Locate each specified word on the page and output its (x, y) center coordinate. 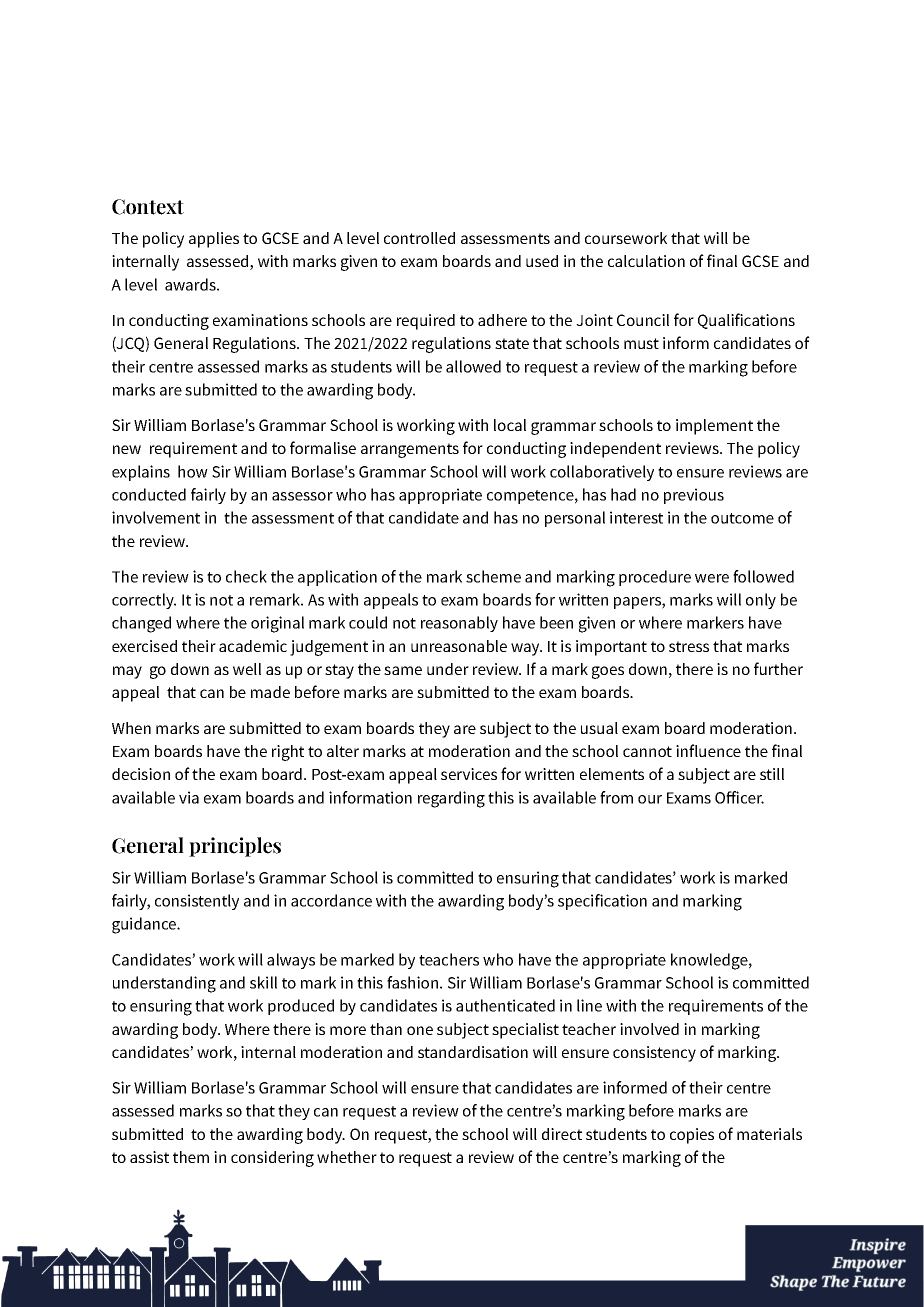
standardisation (473, 1052)
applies (214, 240)
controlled (419, 238)
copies (692, 1136)
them (191, 1157)
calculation (646, 261)
